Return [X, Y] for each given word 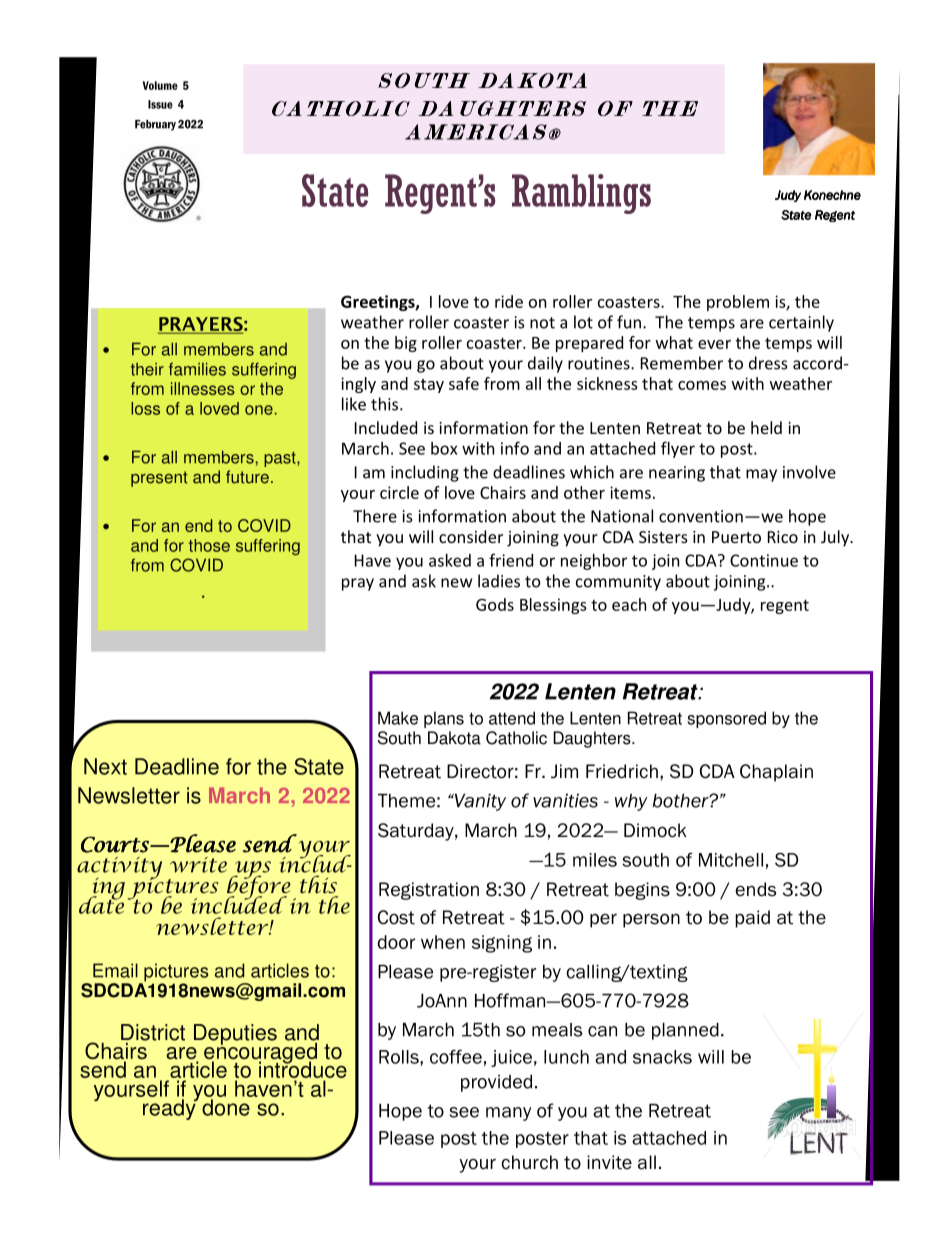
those [209, 545]
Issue [160, 104]
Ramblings [581, 194]
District [153, 1032]
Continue [764, 560]
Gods [495, 604]
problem [738, 303]
